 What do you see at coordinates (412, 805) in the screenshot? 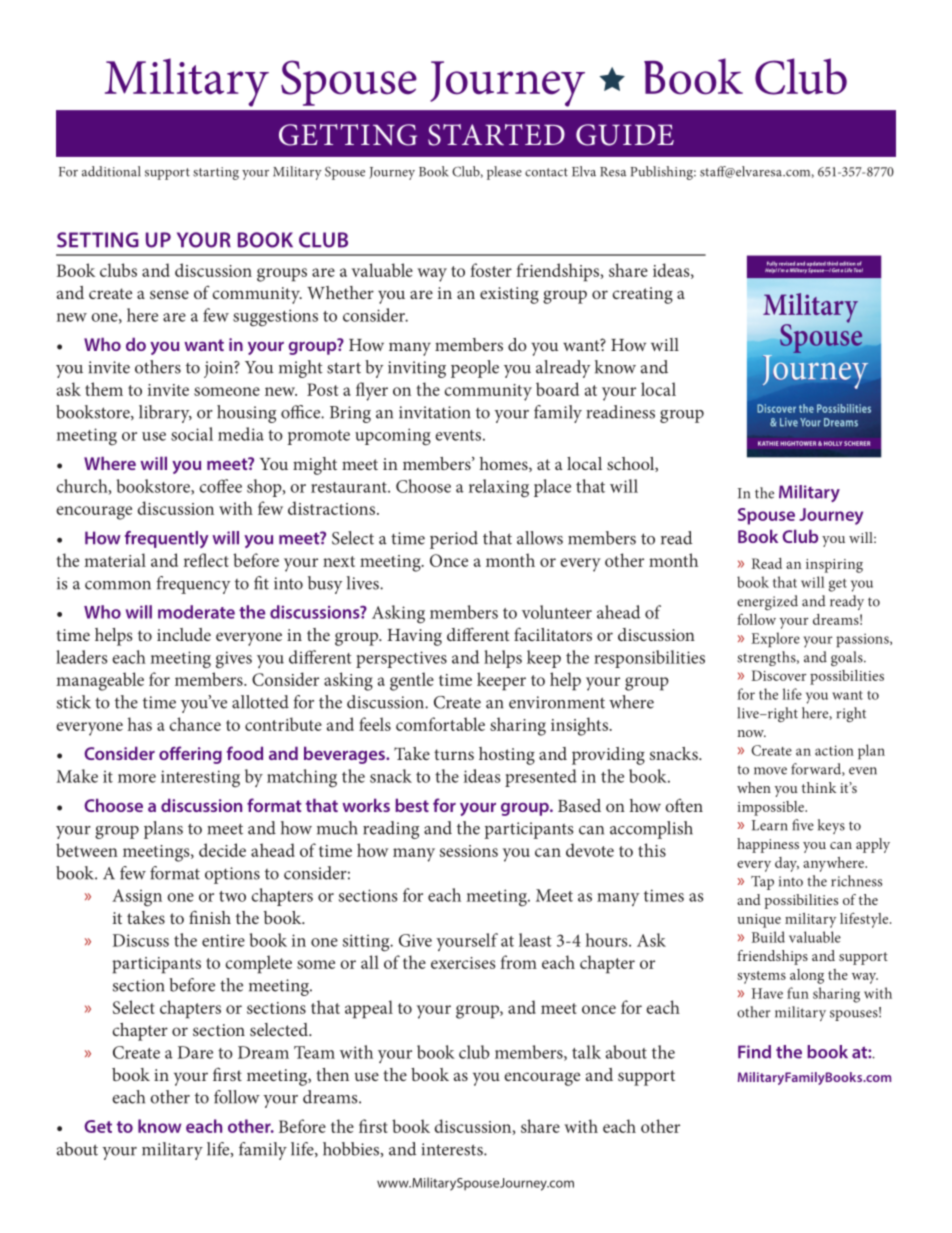
I see `best` at bounding box center [412, 805].
